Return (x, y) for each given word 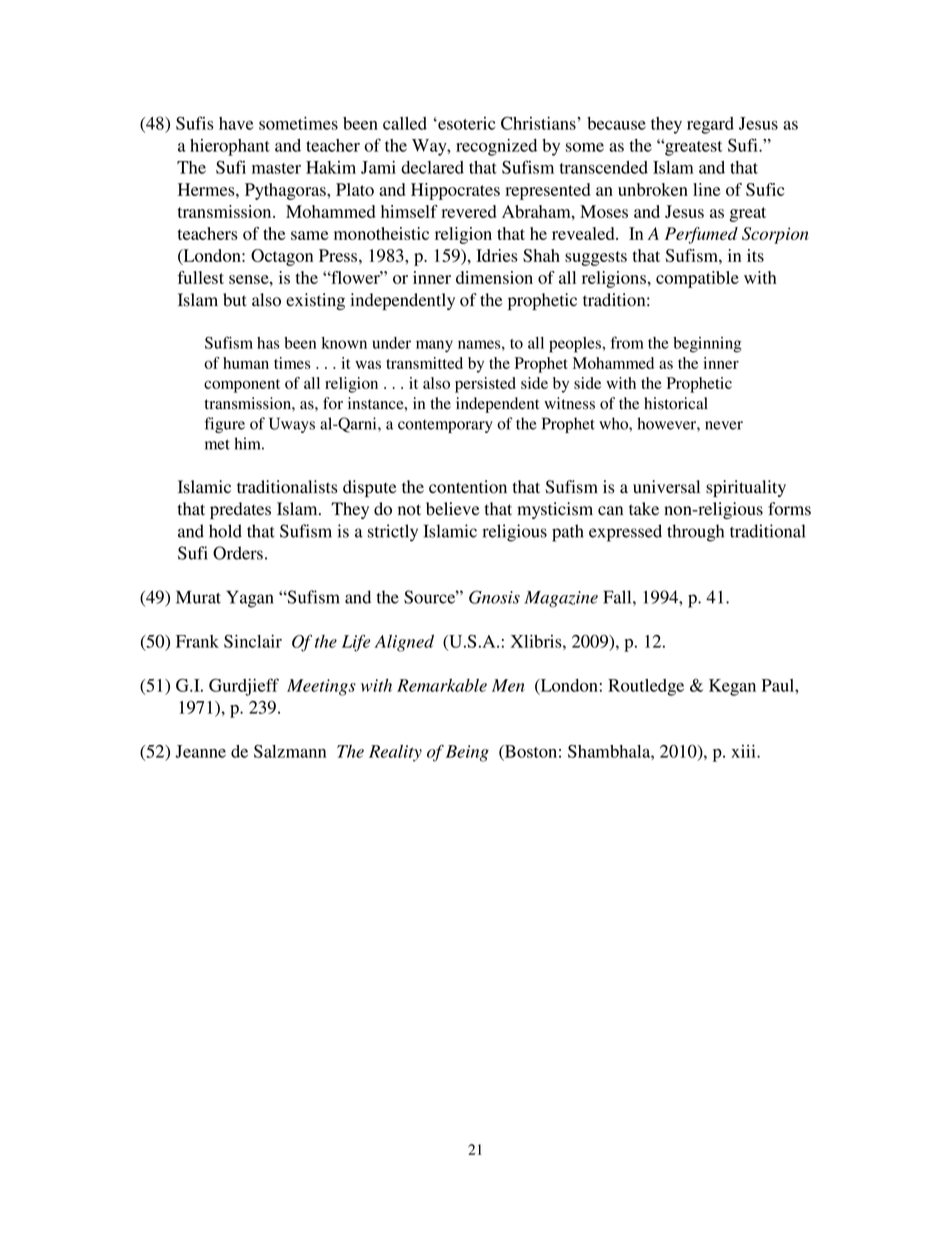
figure (225, 425)
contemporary (445, 426)
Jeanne (200, 751)
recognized (496, 147)
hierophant (230, 147)
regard (710, 125)
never (724, 425)
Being (467, 753)
